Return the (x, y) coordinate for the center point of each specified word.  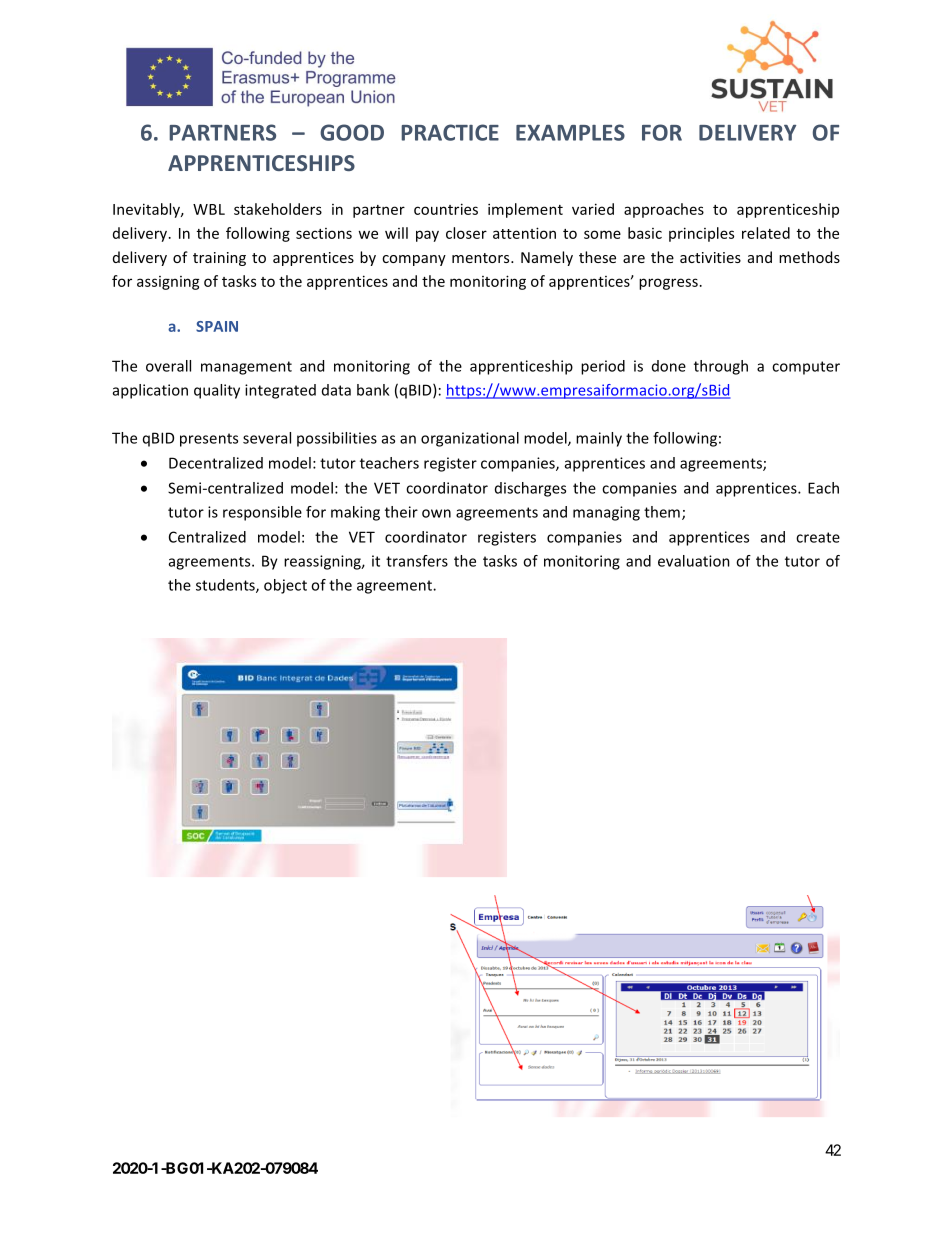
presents (209, 440)
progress (668, 284)
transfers (417, 561)
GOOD (352, 132)
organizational (470, 439)
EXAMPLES (570, 132)
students (226, 586)
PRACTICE (450, 132)
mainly (599, 439)
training (219, 259)
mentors (482, 258)
